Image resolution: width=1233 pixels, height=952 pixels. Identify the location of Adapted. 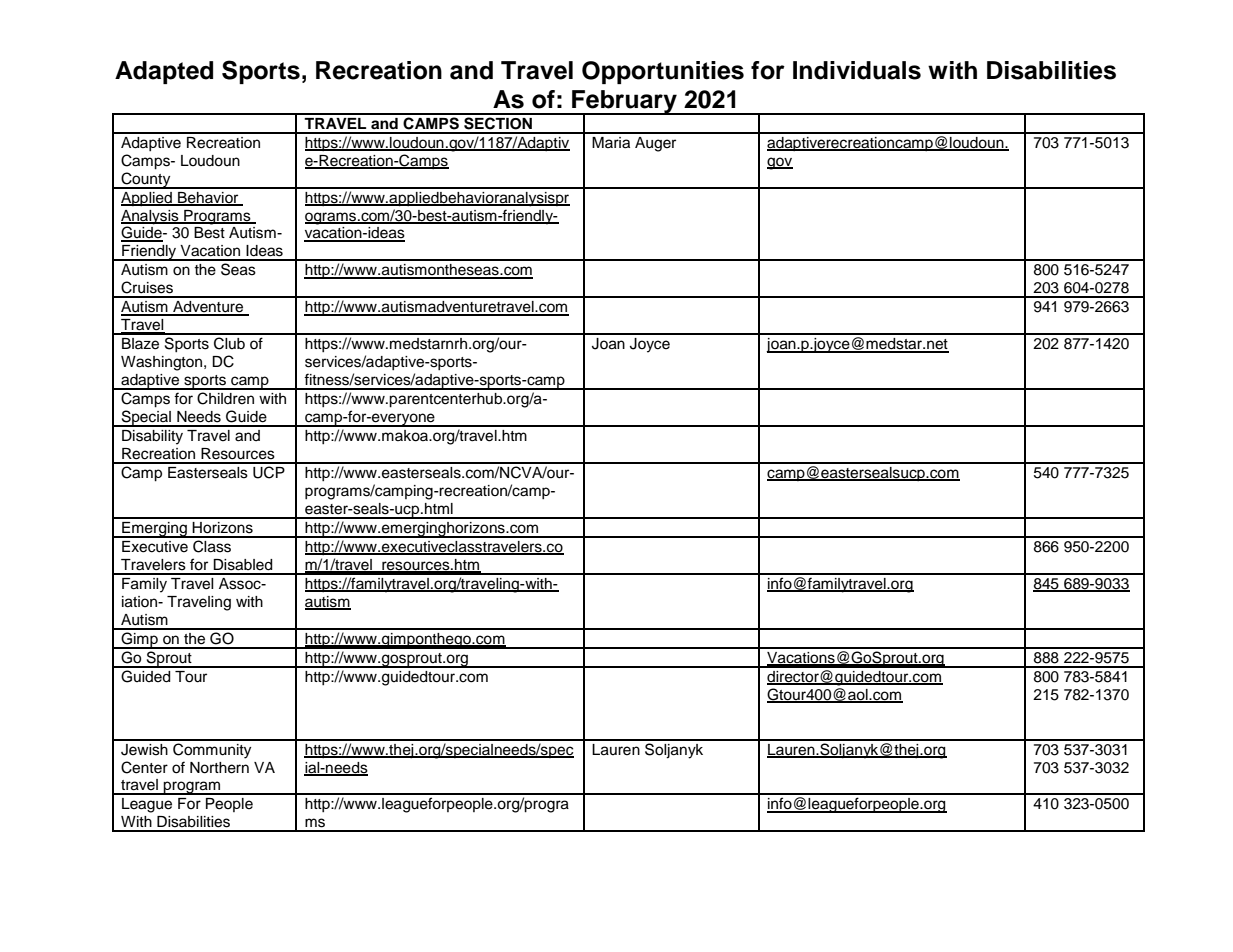
(164, 72).
